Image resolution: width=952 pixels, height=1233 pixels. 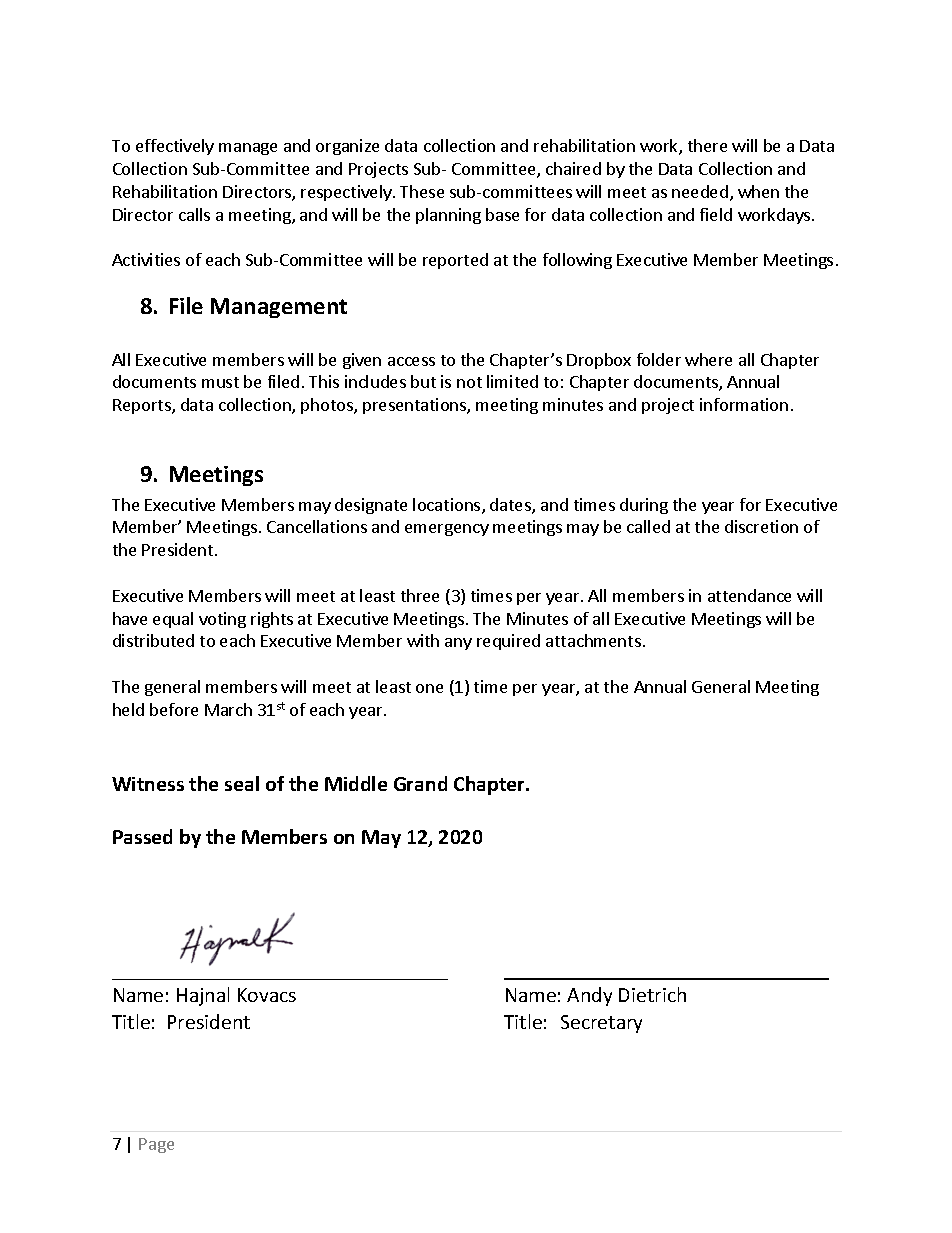 I want to click on Grand, so click(x=420, y=783).
